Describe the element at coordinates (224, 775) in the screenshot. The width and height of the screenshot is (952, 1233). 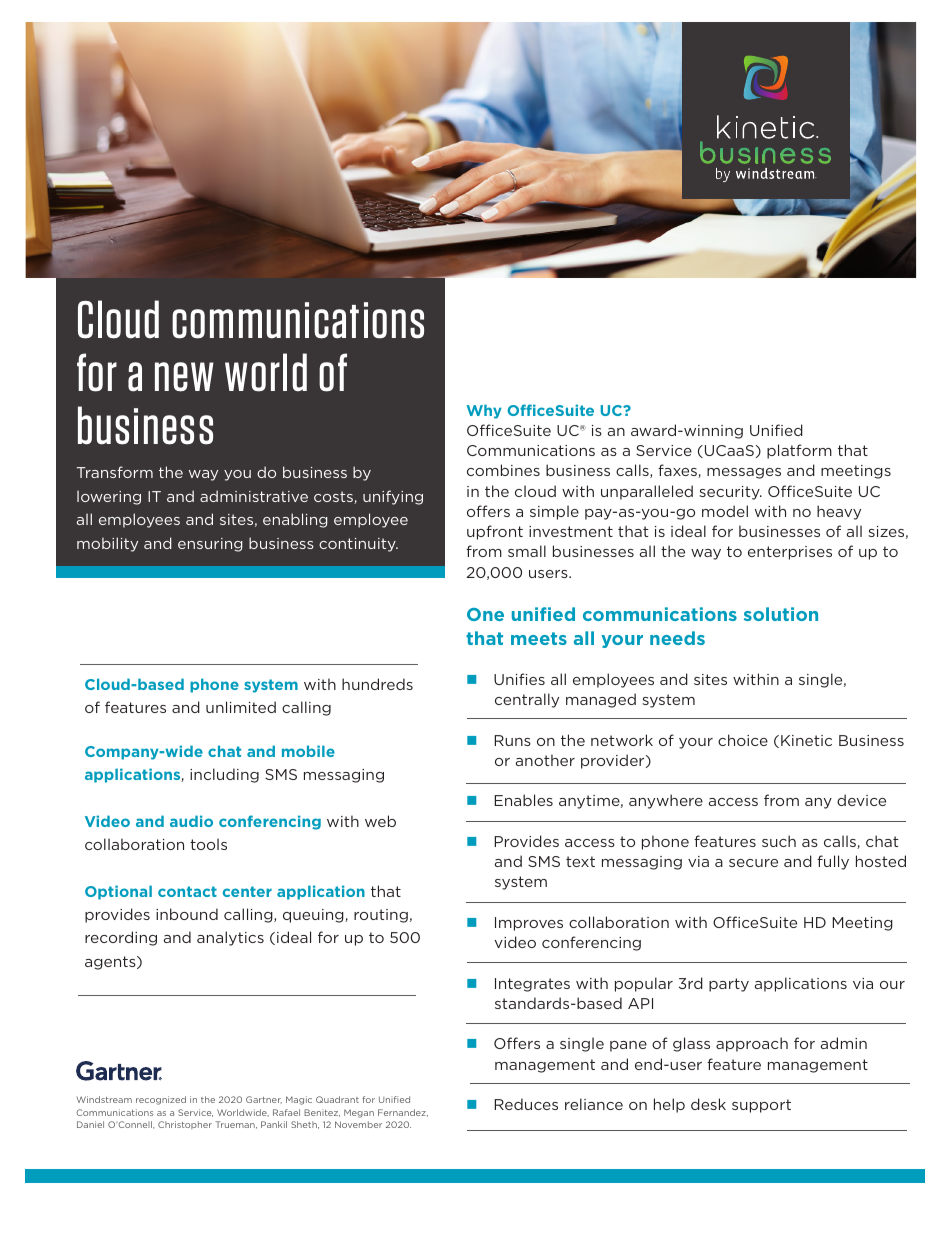
I see `including` at that location.
